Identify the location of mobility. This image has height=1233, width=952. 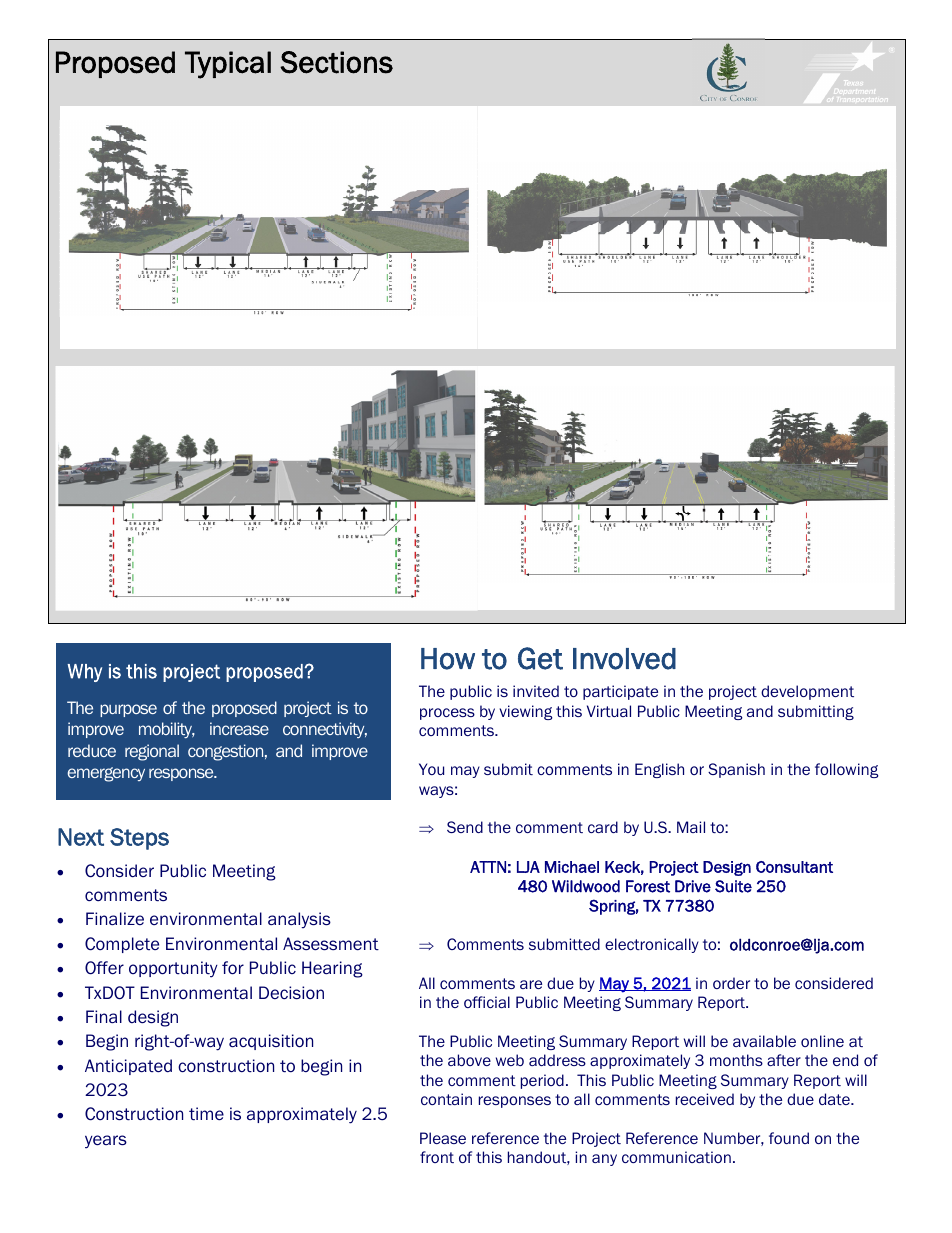
(167, 730).
